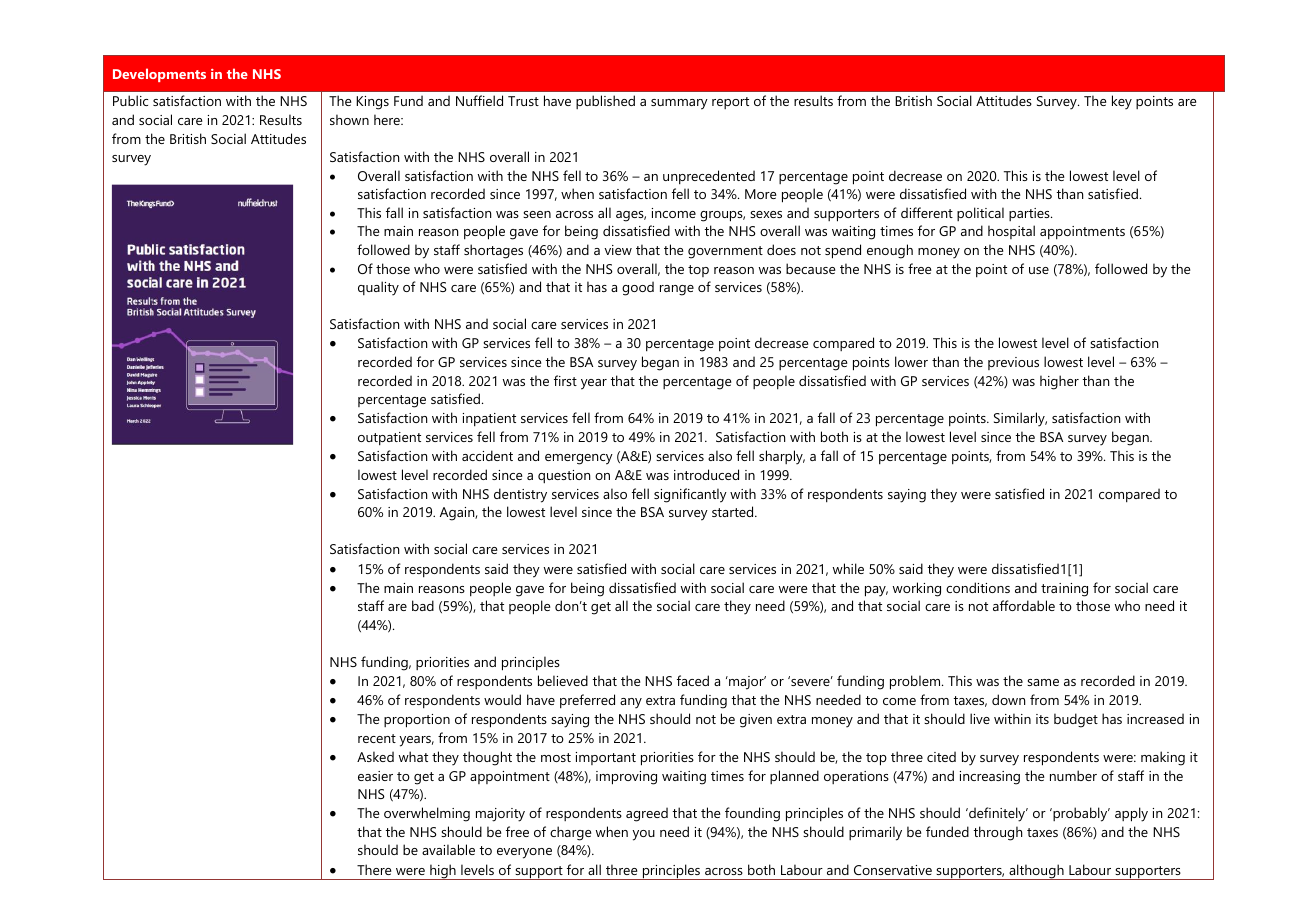 This document has width=1308, height=924. What do you see at coordinates (1122, 102) in the document?
I see `key` at bounding box center [1122, 102].
